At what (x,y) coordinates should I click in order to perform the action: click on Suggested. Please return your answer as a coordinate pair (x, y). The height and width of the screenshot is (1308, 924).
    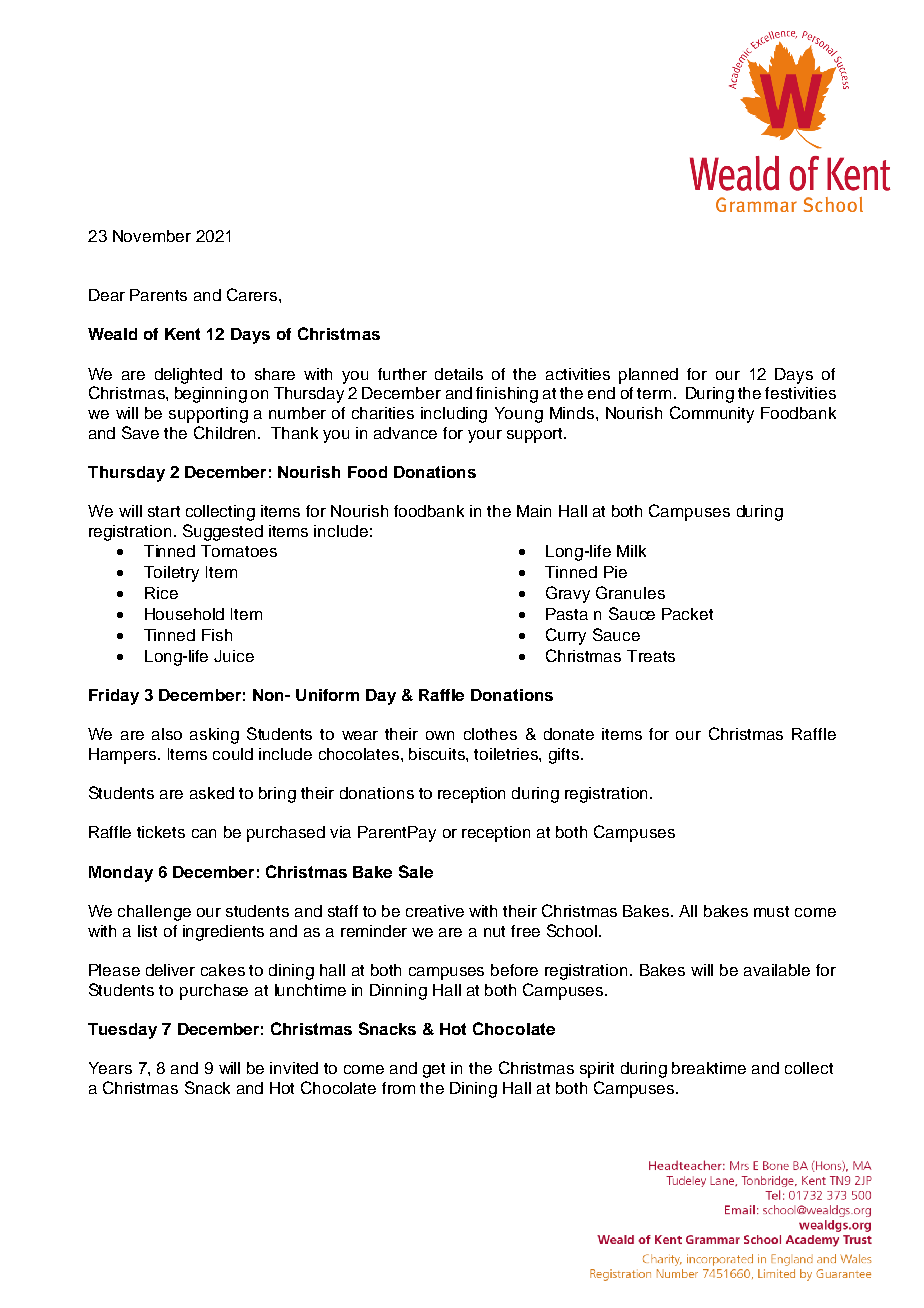
    Looking at the image, I should click on (223, 532).
